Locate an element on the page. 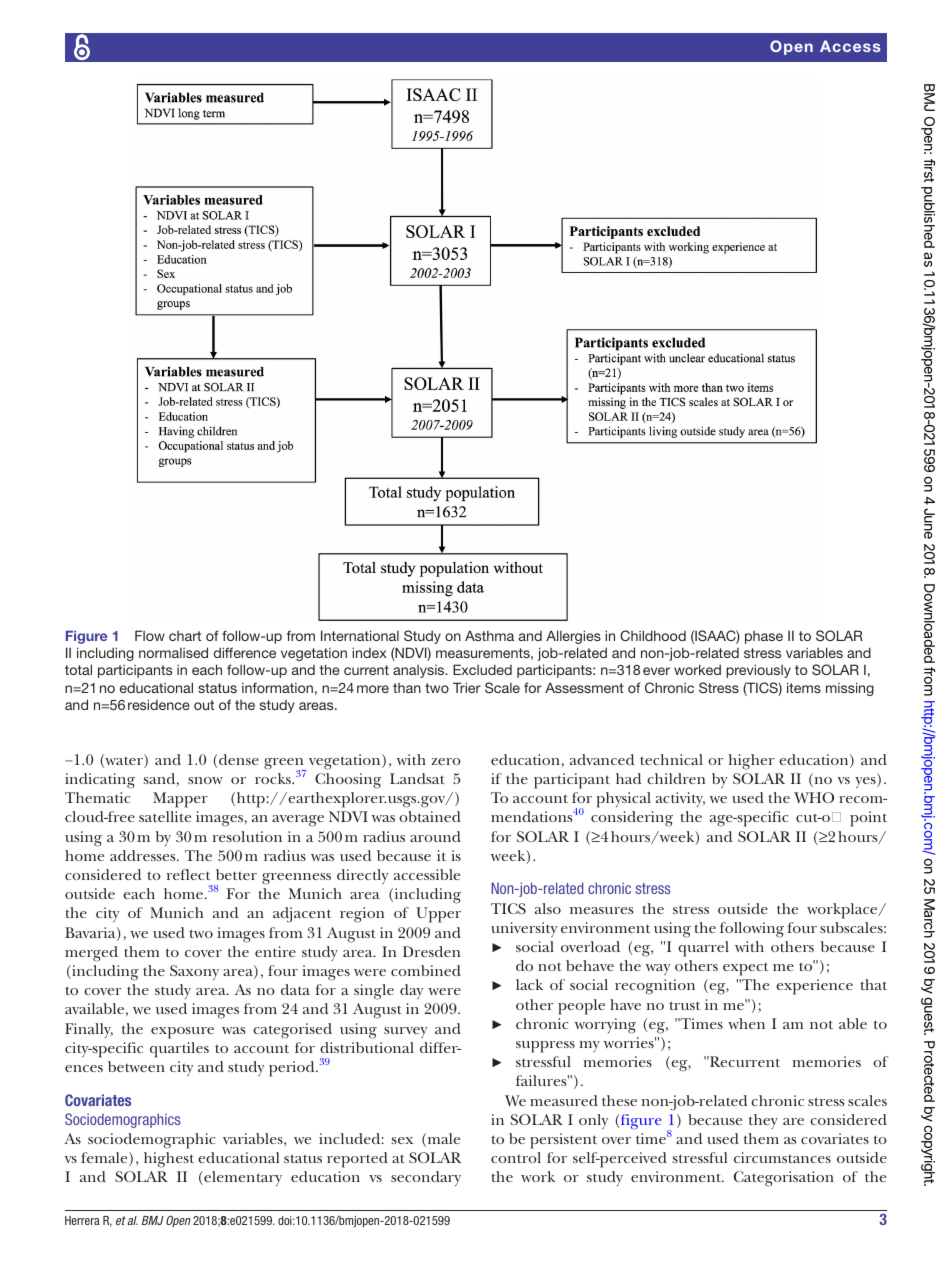 The image size is (952, 1270). normalised is located at coordinates (173, 652).
